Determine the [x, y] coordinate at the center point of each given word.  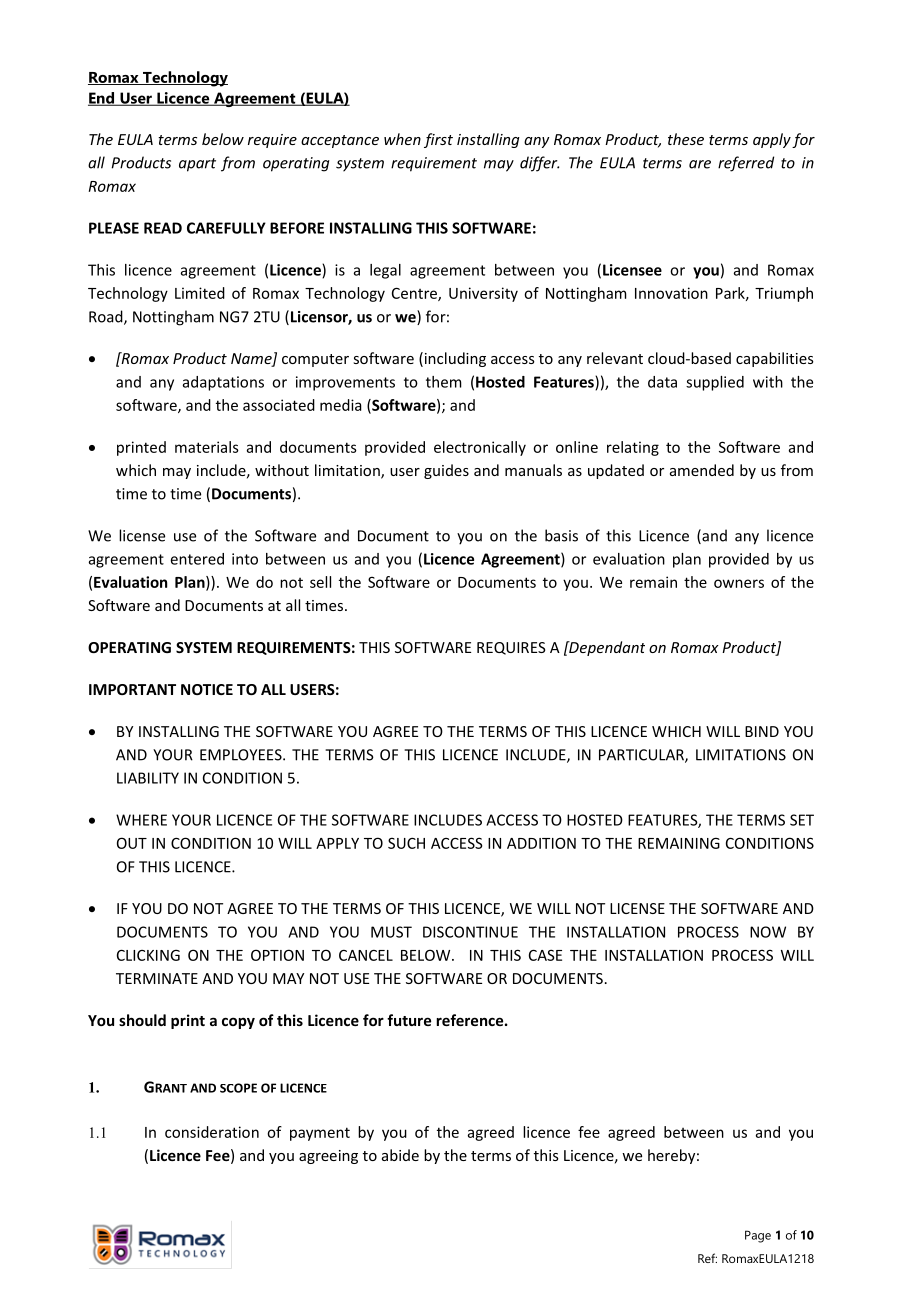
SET [802, 820]
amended [702, 470]
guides [446, 471]
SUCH [406, 843]
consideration [212, 1132]
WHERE [141, 820]
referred [746, 164]
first [438, 140]
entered [197, 559]
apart [197, 165]
